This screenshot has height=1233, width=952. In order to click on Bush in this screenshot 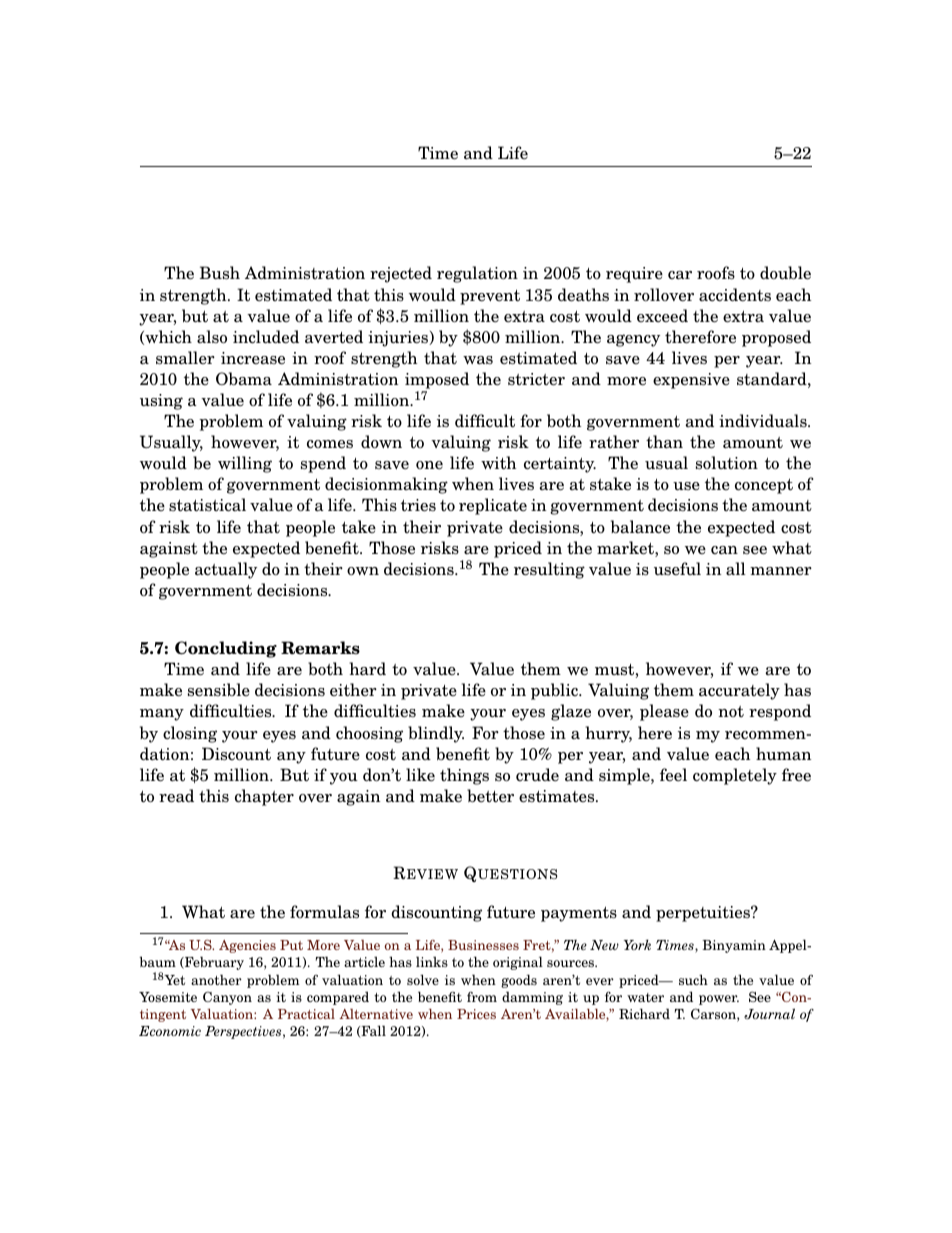, I will do `click(220, 273)`.
